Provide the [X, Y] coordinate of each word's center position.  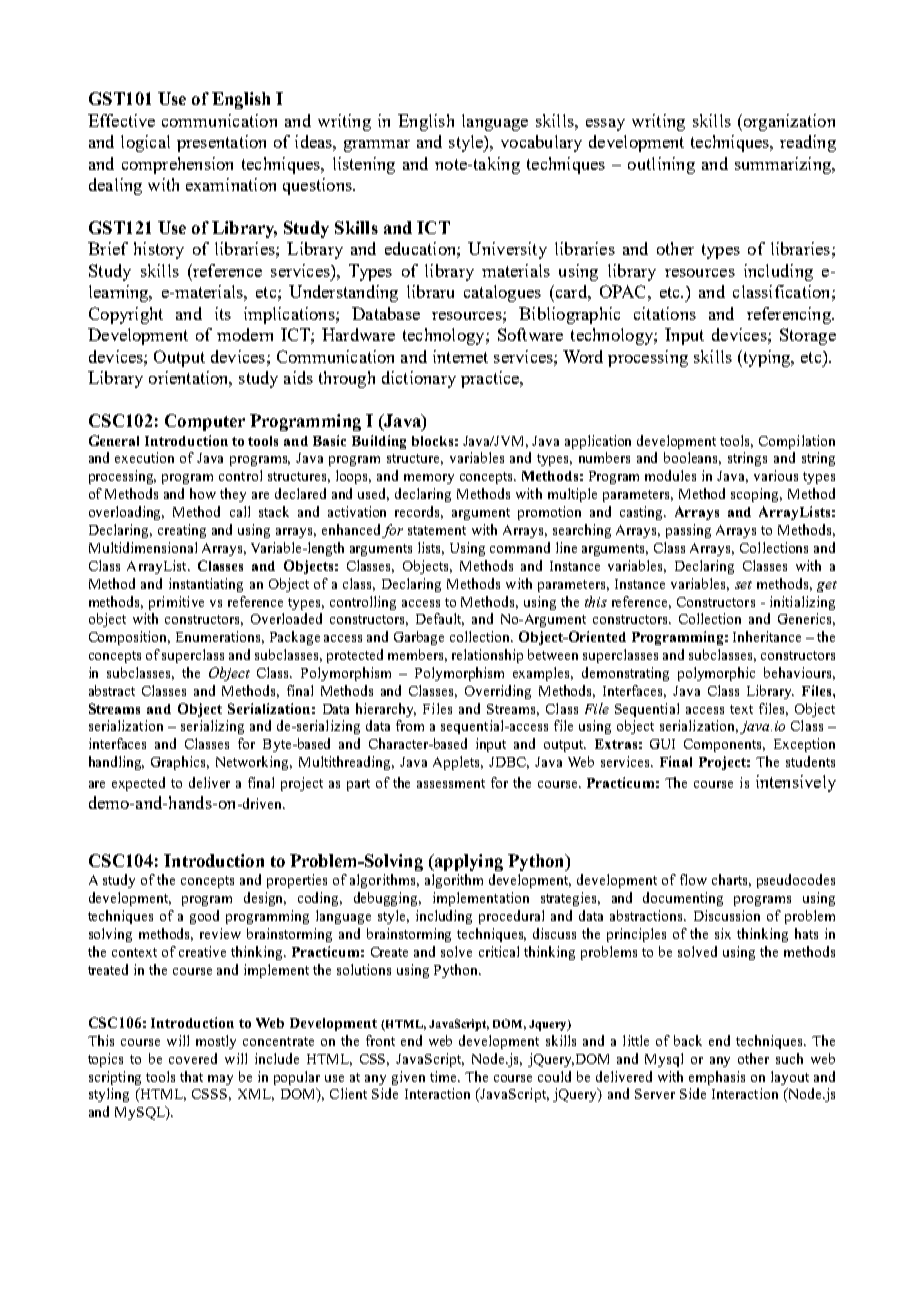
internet [460, 356]
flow [693, 879]
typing [767, 358]
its [223, 313]
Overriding [498, 692]
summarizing [784, 165]
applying [467, 862]
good [204, 917]
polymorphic [716, 674]
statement [437, 530]
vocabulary [541, 143]
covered [193, 1058]
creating [182, 531]
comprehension [177, 165]
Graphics [180, 763]
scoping [756, 495]
